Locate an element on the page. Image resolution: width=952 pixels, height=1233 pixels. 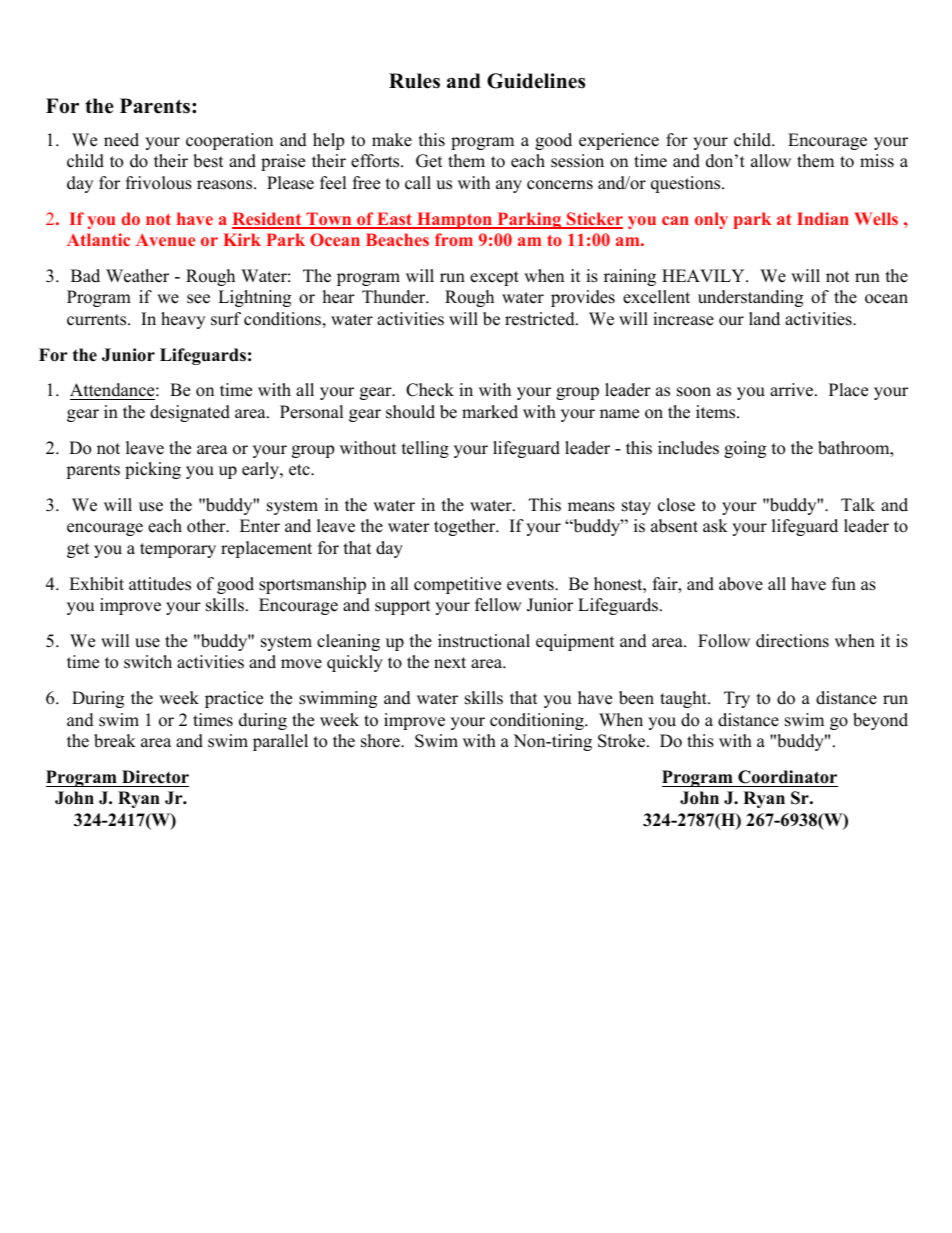
allow is located at coordinates (771, 161).
